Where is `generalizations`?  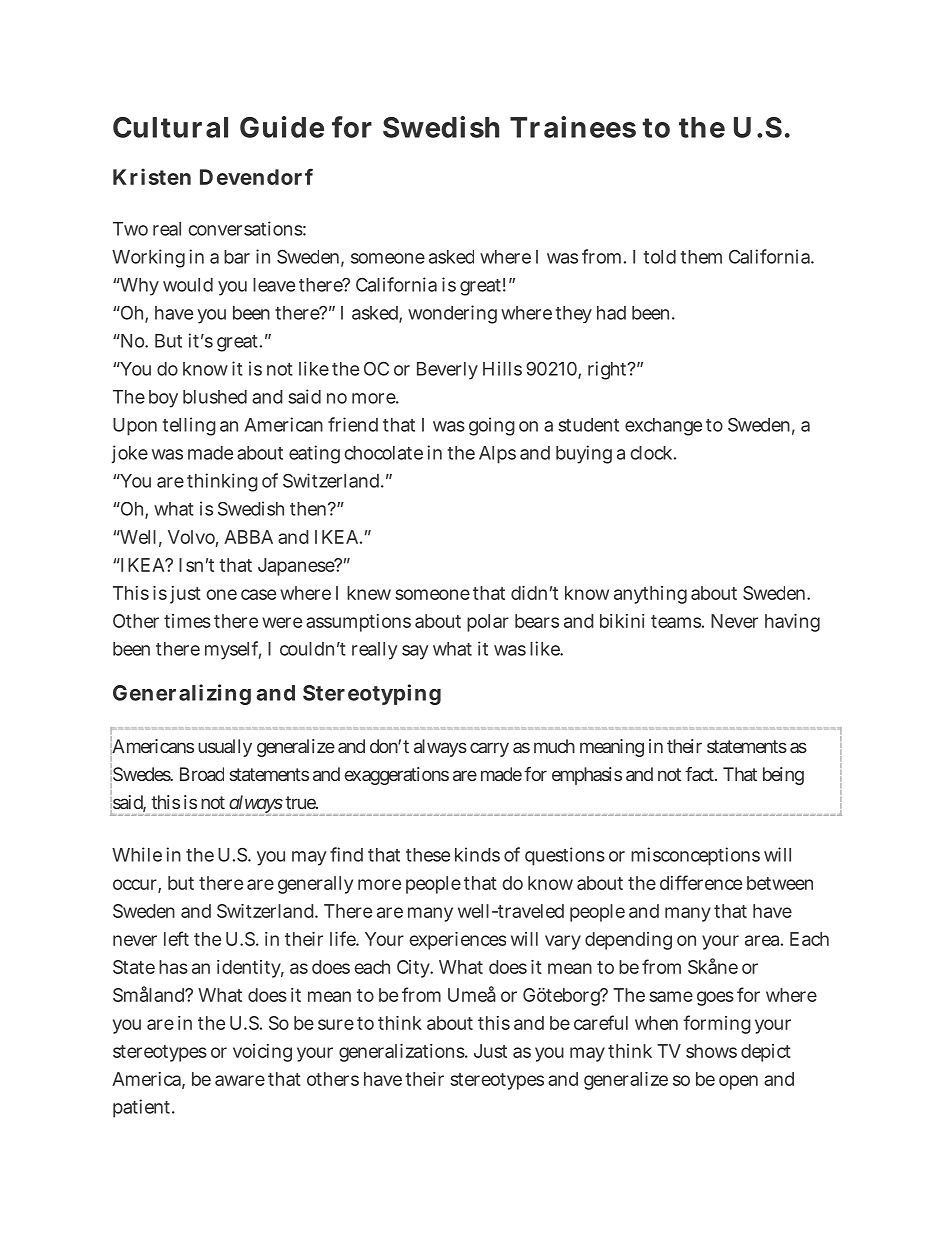 generalizations is located at coordinates (402, 1053).
